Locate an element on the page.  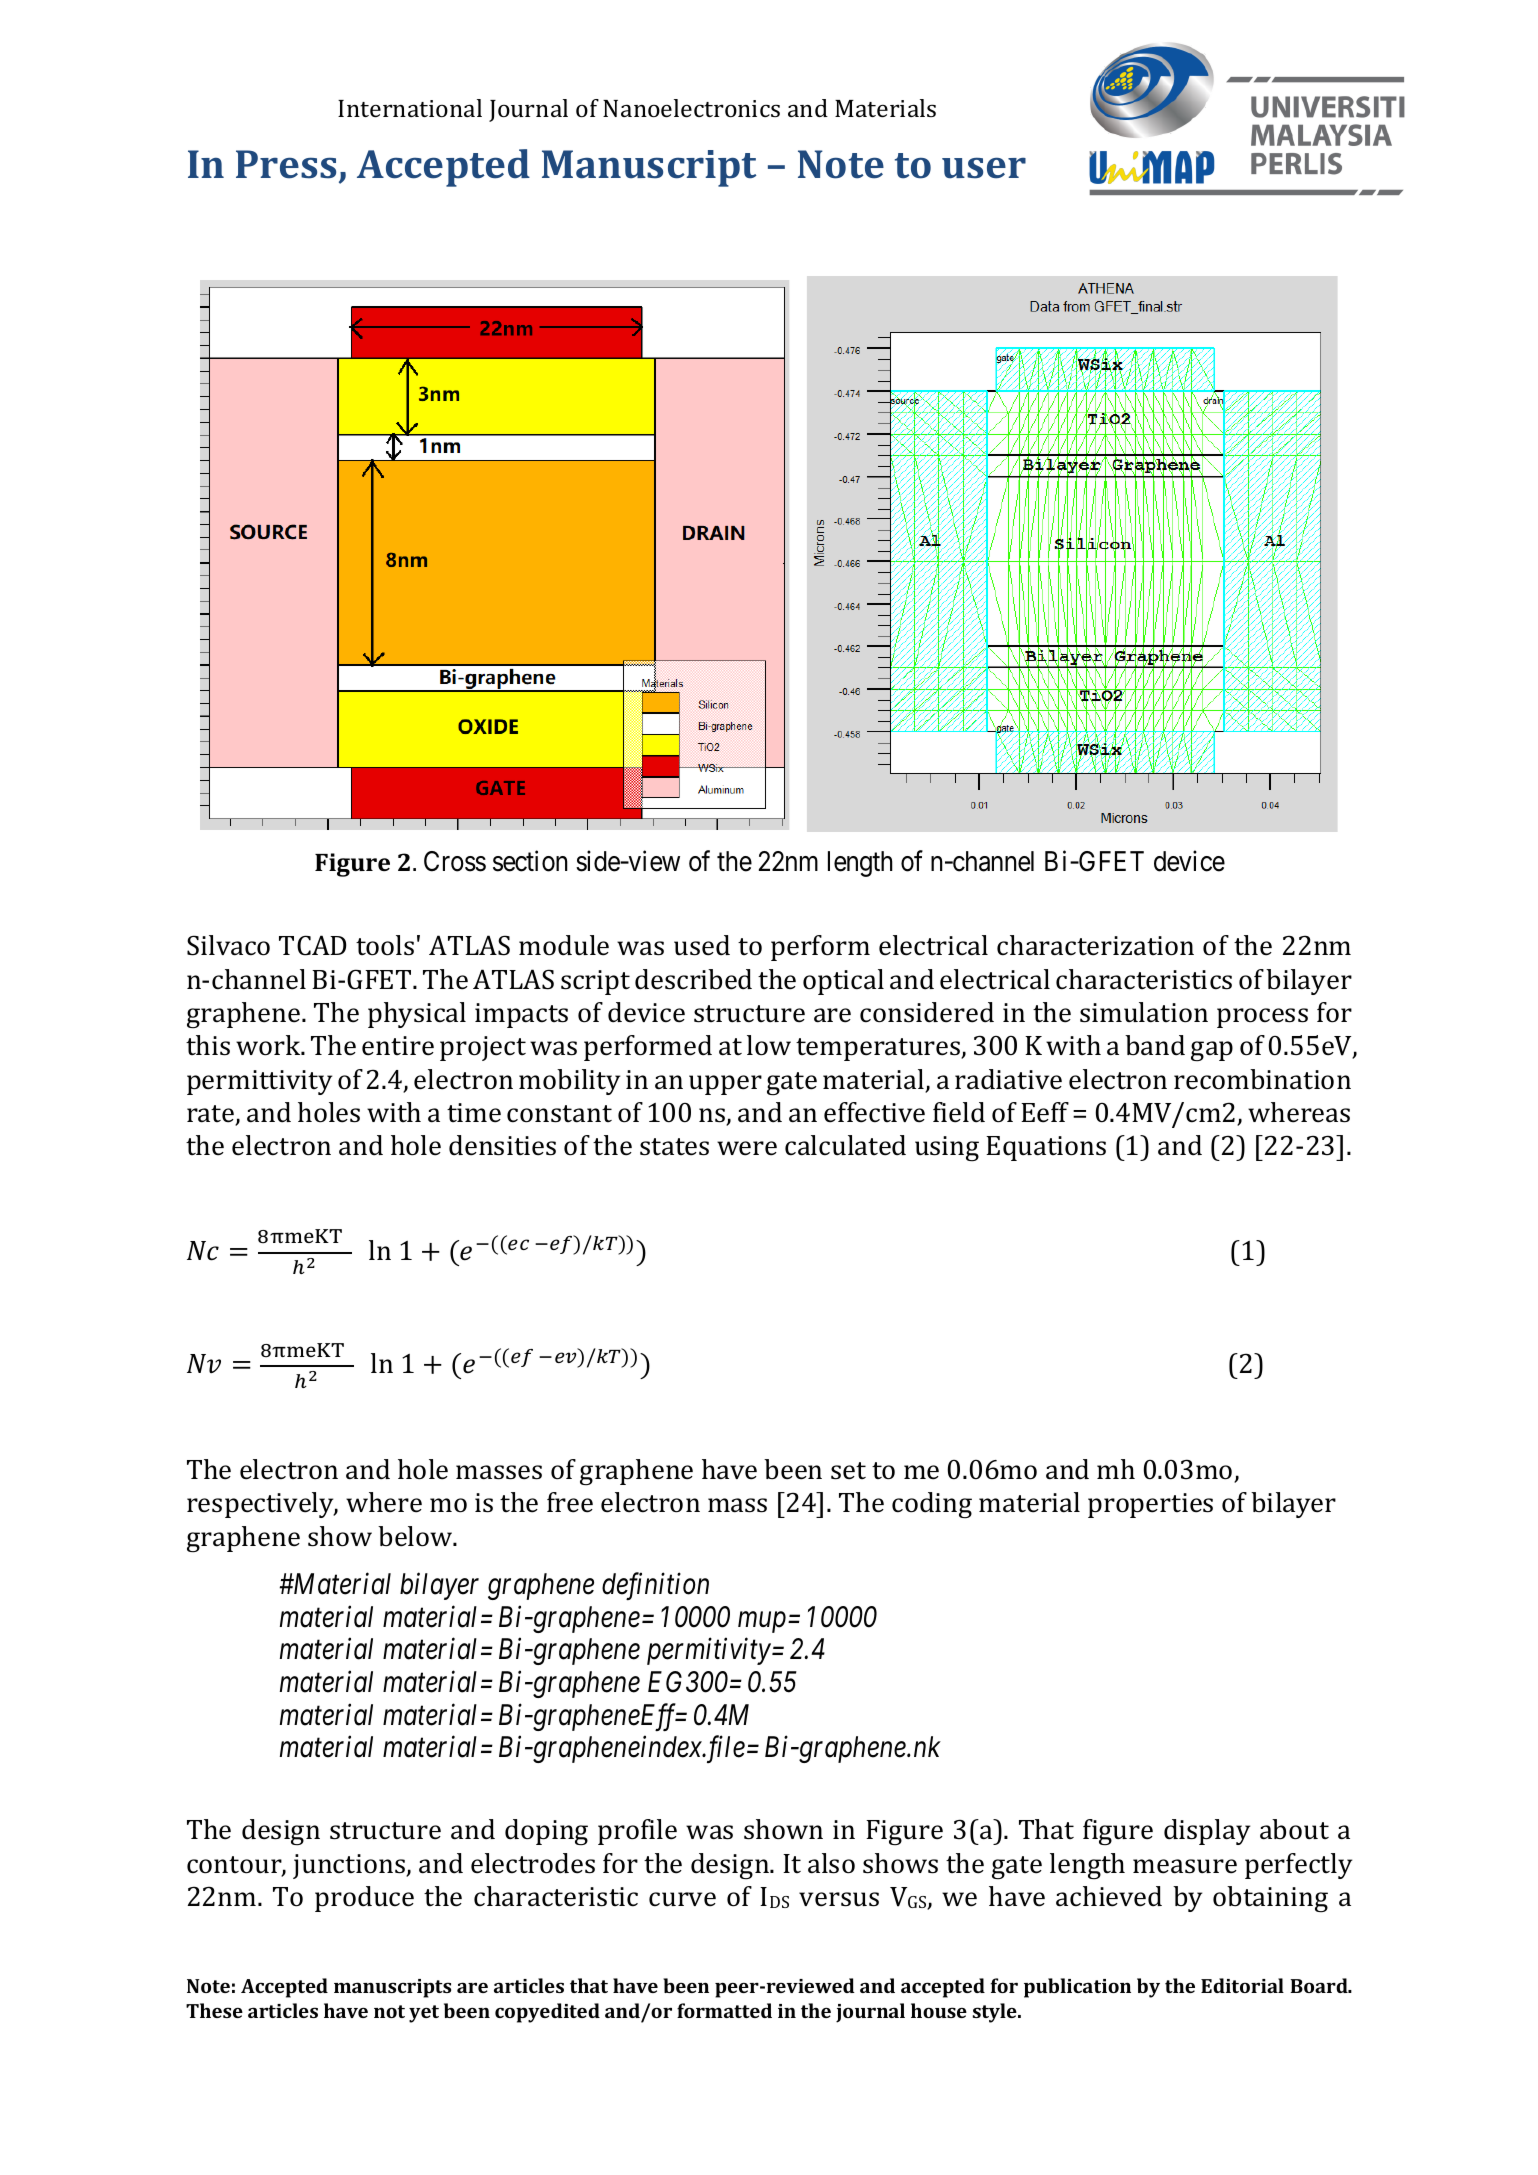
produce is located at coordinates (364, 1899).
